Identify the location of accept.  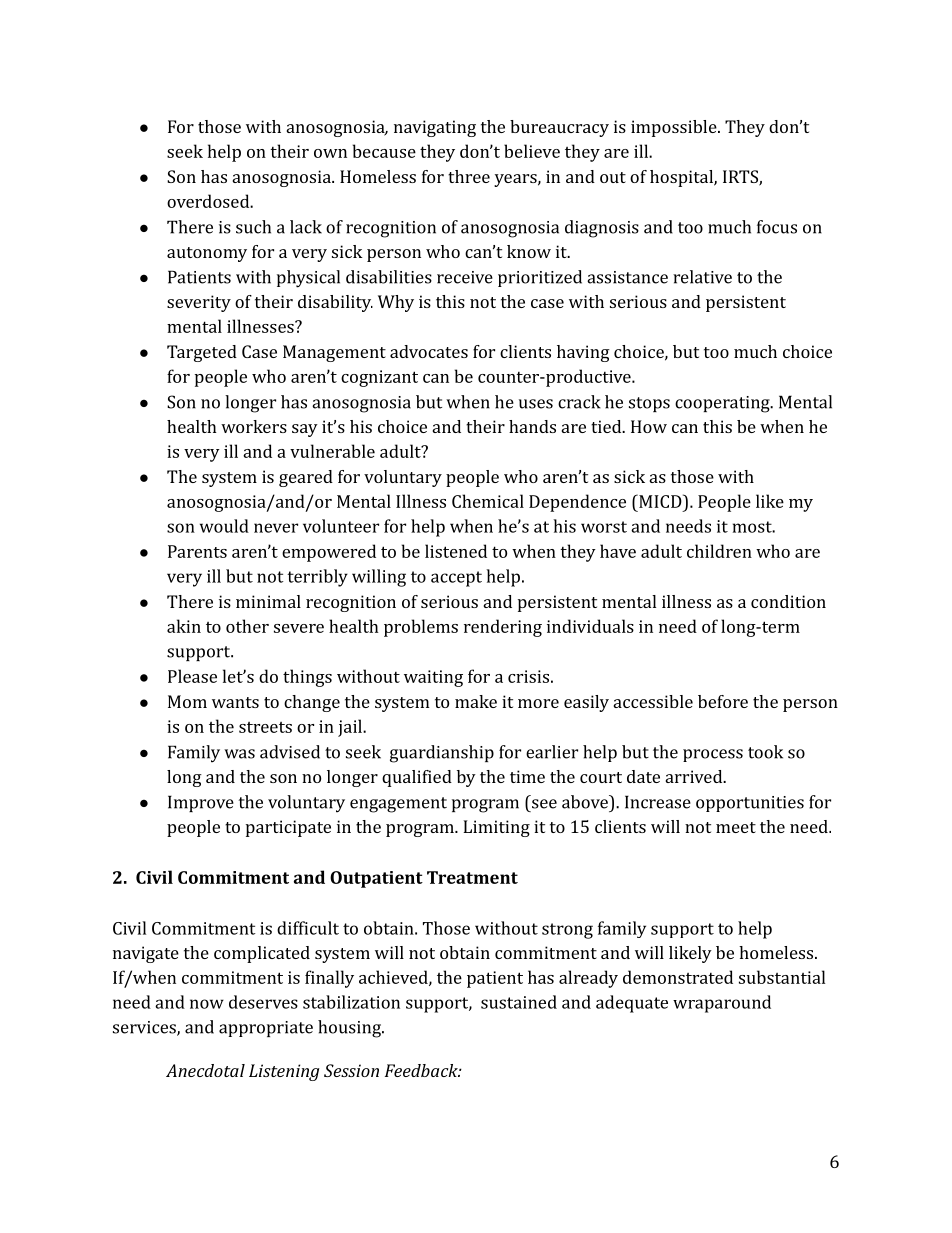
(456, 579).
